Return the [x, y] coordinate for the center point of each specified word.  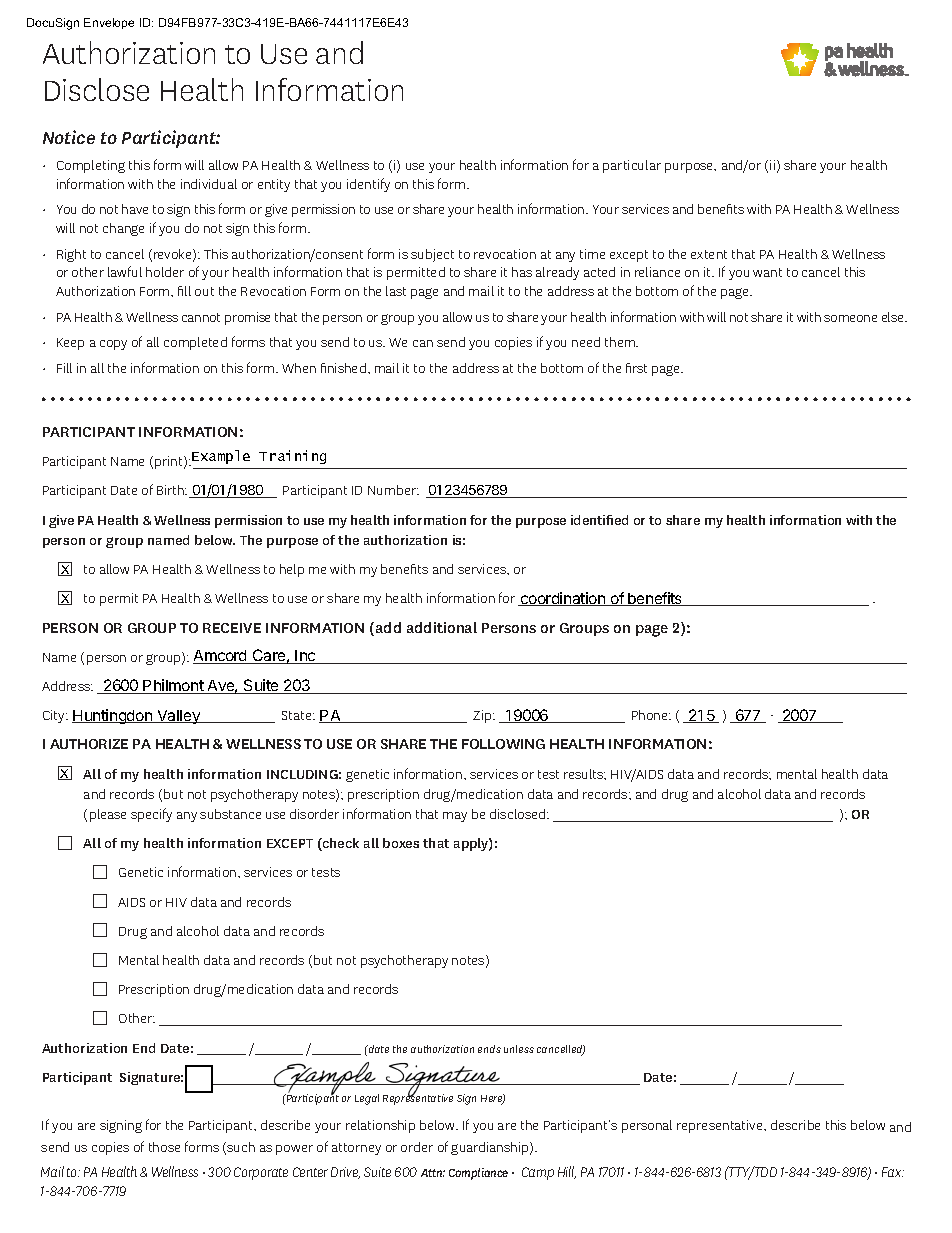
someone [850, 318]
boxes [401, 843]
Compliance [478, 1174]
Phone [651, 715]
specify [151, 815]
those [164, 1147]
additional [442, 627]
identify [368, 185]
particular [632, 166]
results [585, 774]
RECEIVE [232, 628]
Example [221, 457]
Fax [893, 1172]
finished [343, 368]
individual [209, 184]
